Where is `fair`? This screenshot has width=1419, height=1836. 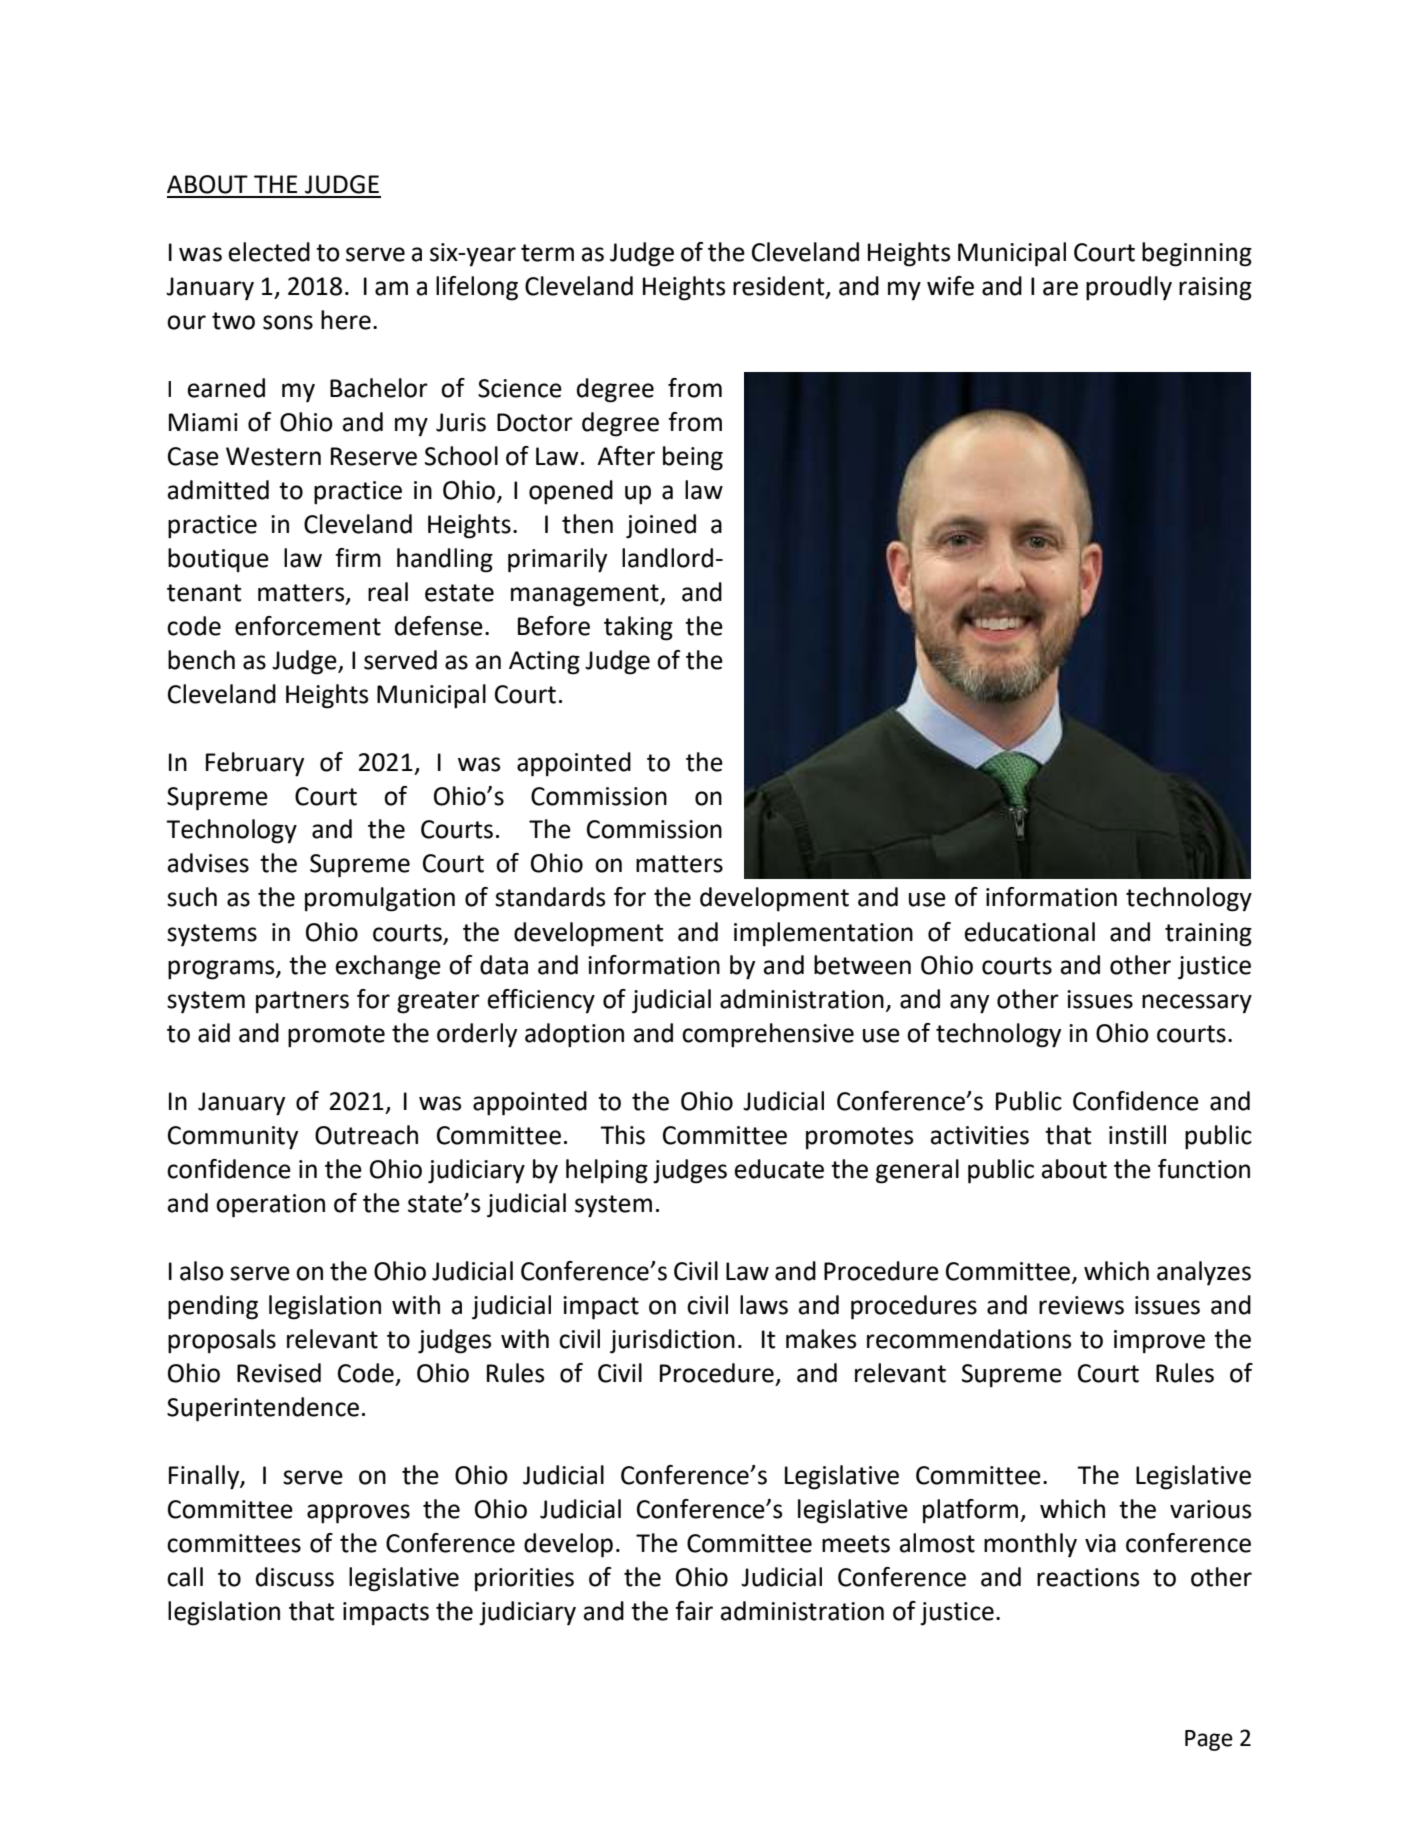 fair is located at coordinates (694, 1611).
